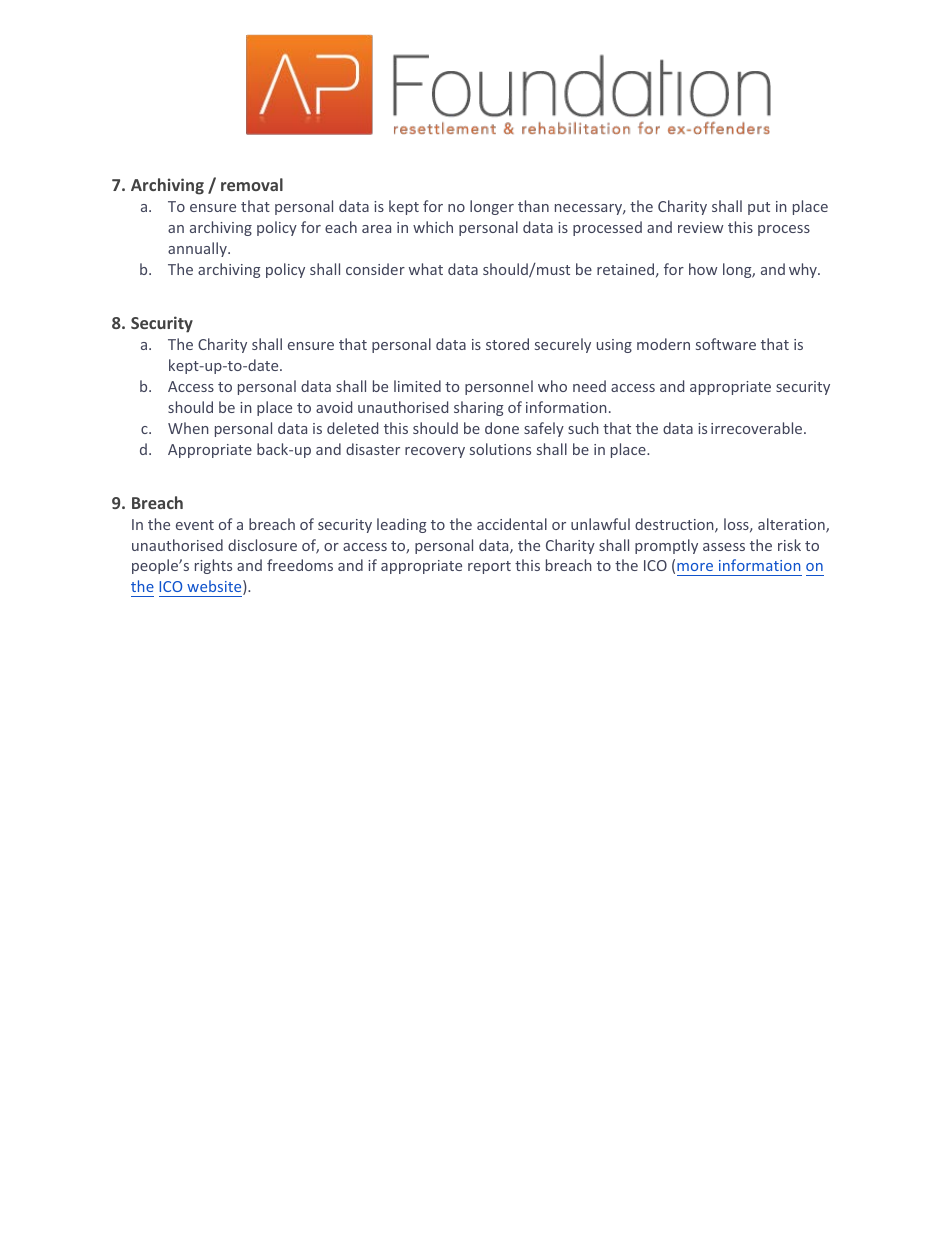 The image size is (952, 1233). What do you see at coordinates (703, 269) in the image?
I see `how` at bounding box center [703, 269].
